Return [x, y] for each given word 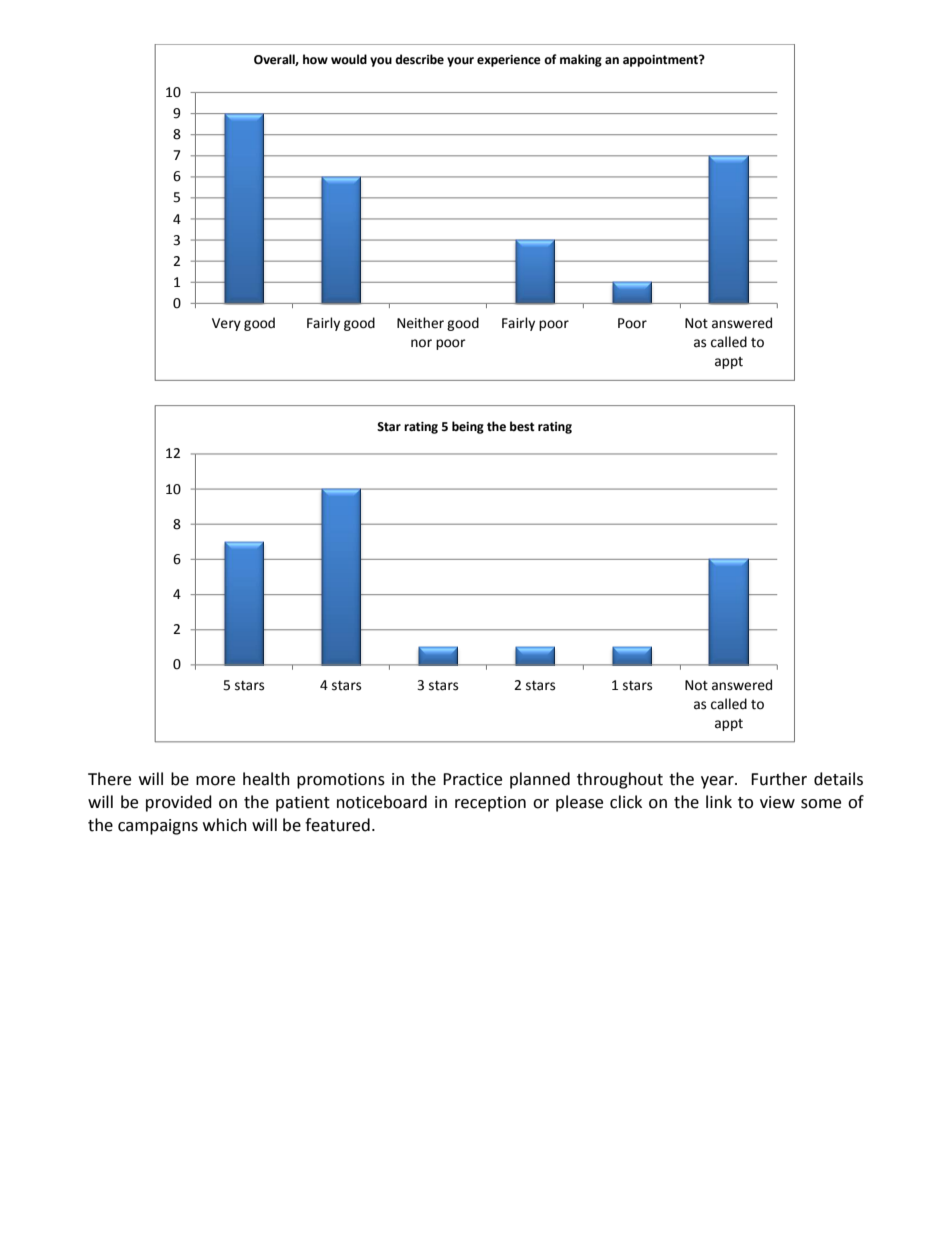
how [315, 59]
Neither [420, 323]
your [460, 62]
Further [779, 779]
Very [226, 324]
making [581, 60]
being [468, 427]
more [215, 781]
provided [179, 803]
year [718, 782]
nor [421, 343]
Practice [472, 779]
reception [490, 804]
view [777, 802]
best [522, 426]
